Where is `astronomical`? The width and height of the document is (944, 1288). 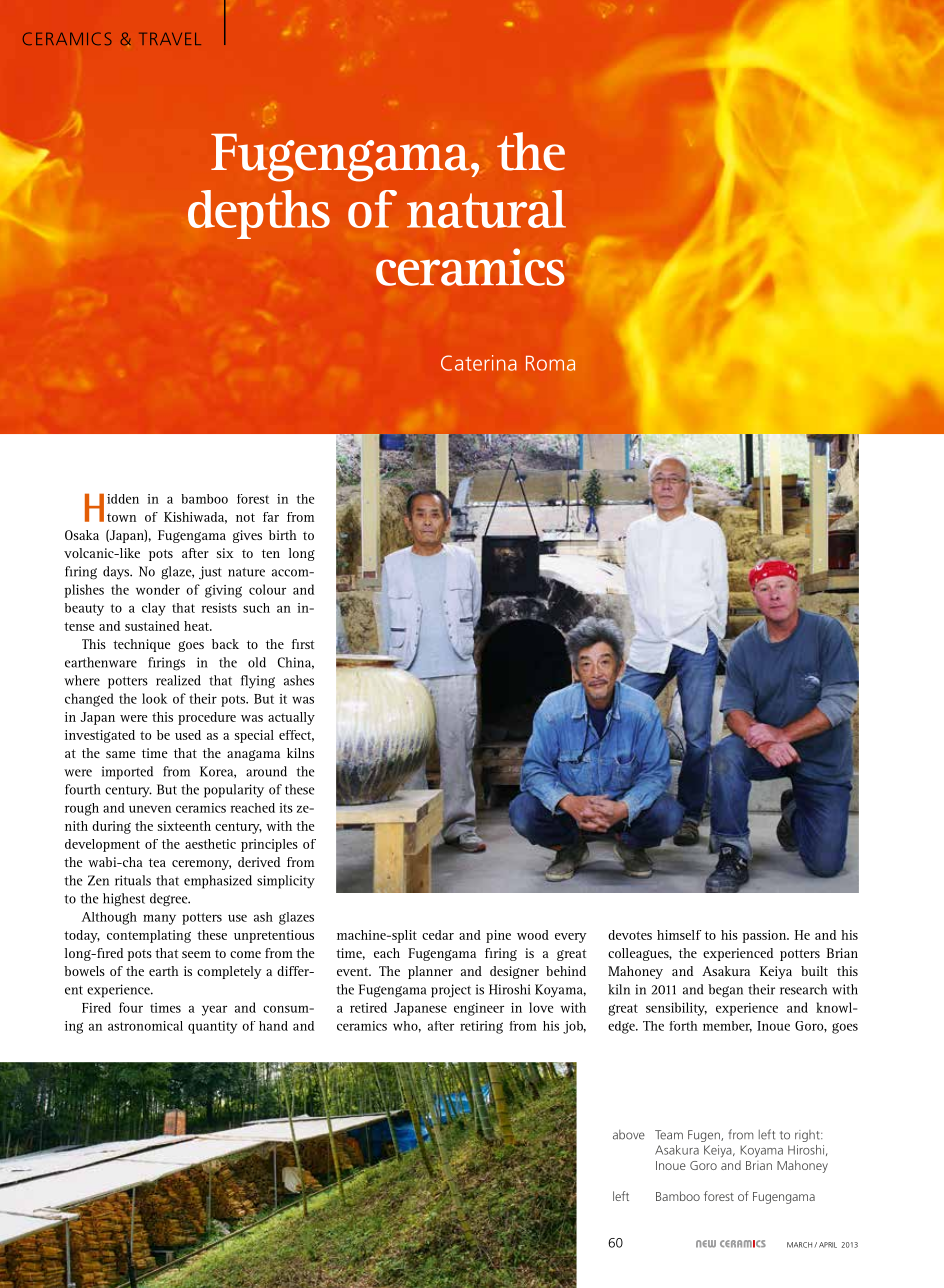
astronomical is located at coordinates (145, 1026).
